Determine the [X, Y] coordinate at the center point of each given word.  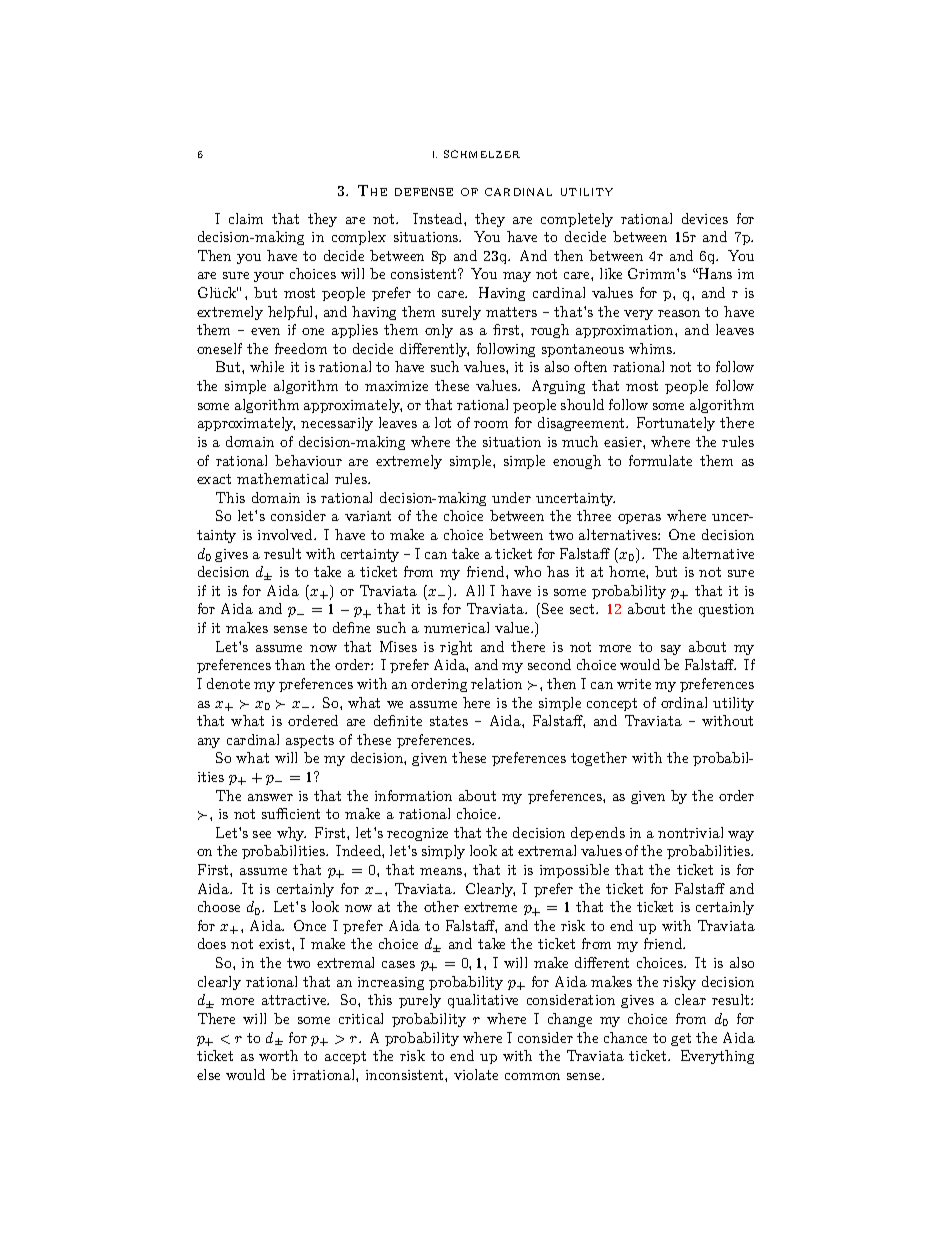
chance [625, 1037]
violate [476, 1074]
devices [705, 218]
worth [278, 1055]
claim [246, 218]
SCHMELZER [482, 154]
